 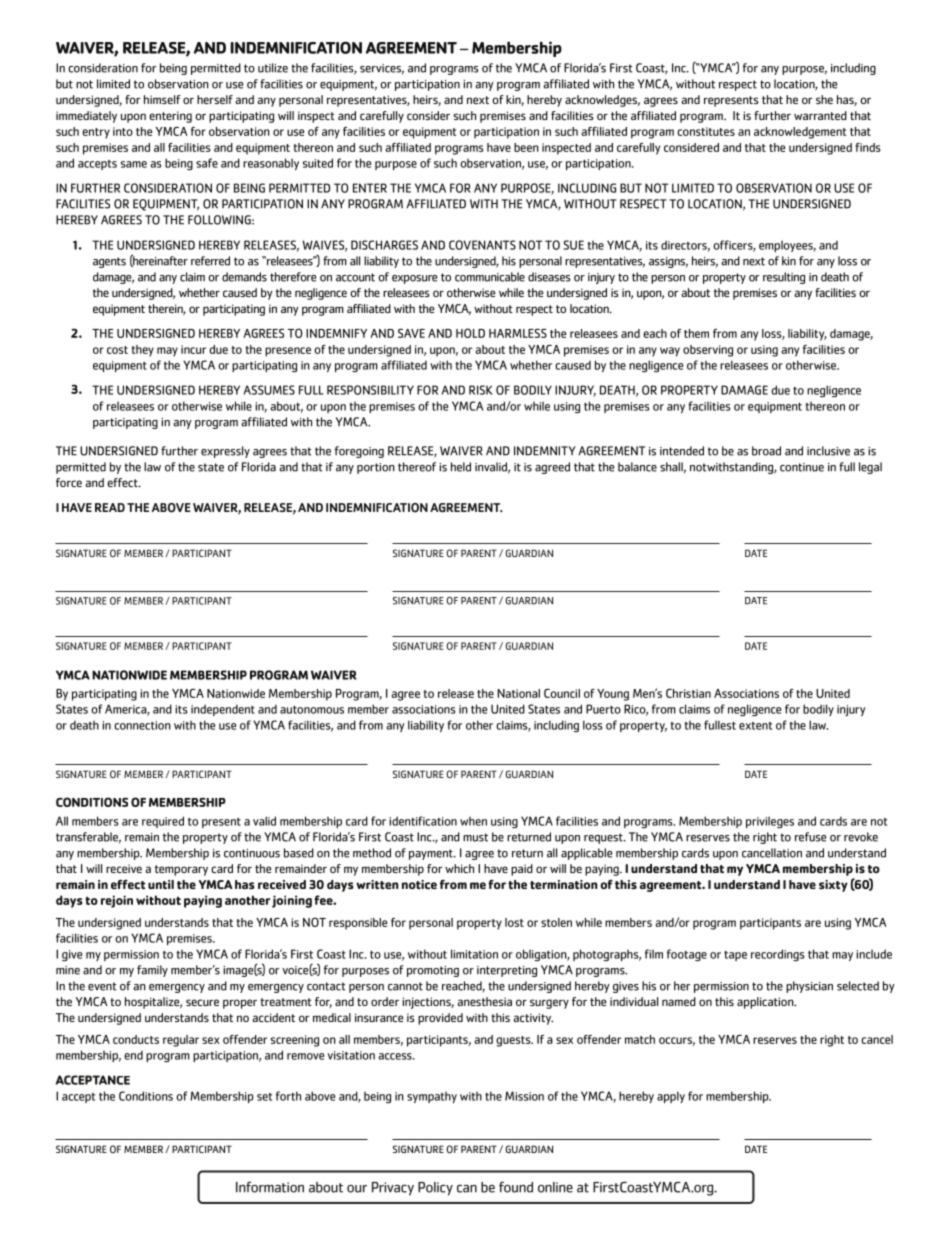 I want to click on apply, so click(x=671, y=1097).
